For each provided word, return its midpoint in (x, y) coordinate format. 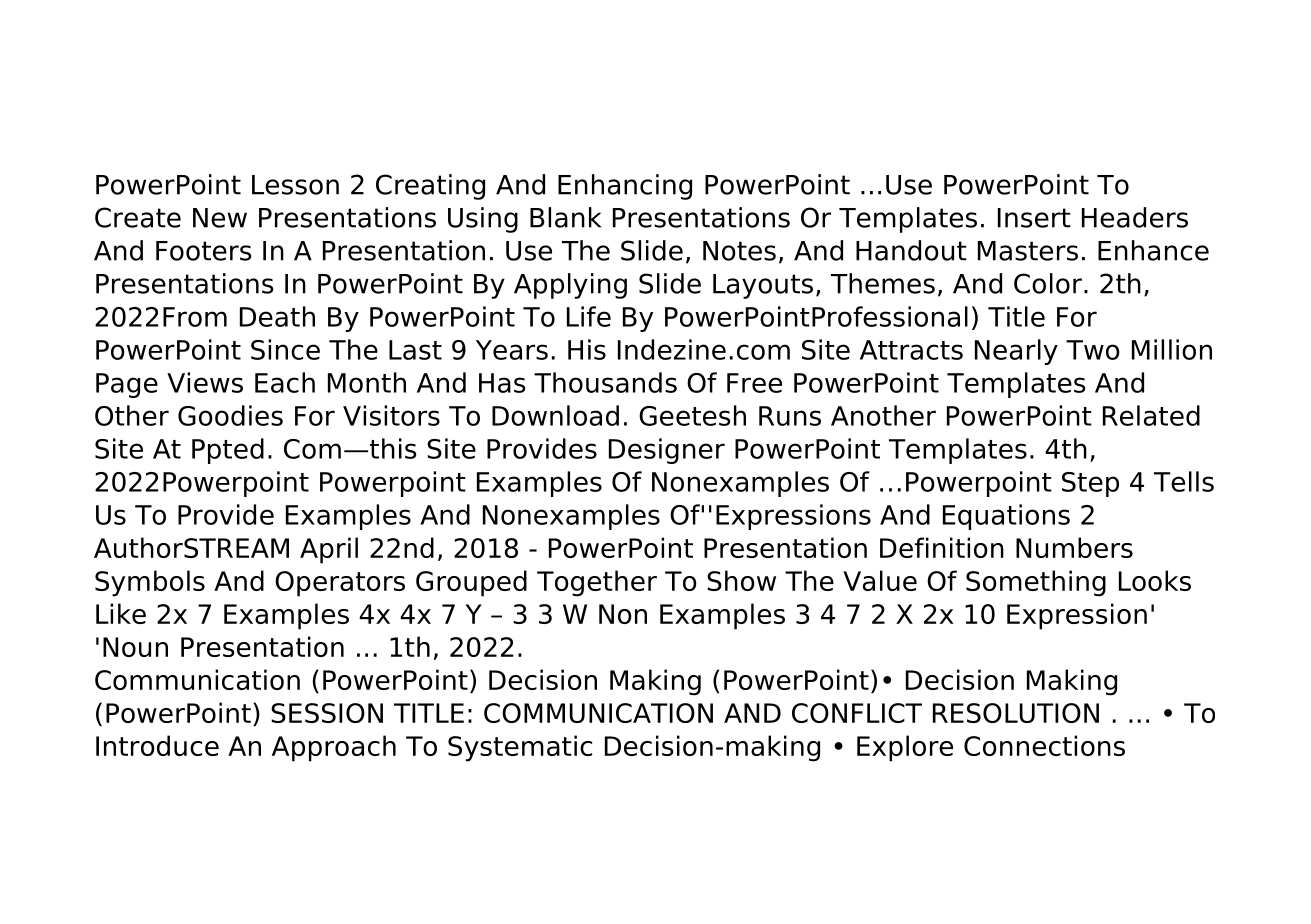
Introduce (157, 745)
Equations (1006, 517)
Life (589, 316)
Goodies (230, 415)
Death (277, 316)
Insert (1034, 218)
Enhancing (625, 187)
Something (1036, 583)
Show (741, 580)
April (329, 550)
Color (1048, 283)
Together (597, 583)
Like (121, 613)
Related (1151, 415)
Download (555, 415)
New (220, 218)
